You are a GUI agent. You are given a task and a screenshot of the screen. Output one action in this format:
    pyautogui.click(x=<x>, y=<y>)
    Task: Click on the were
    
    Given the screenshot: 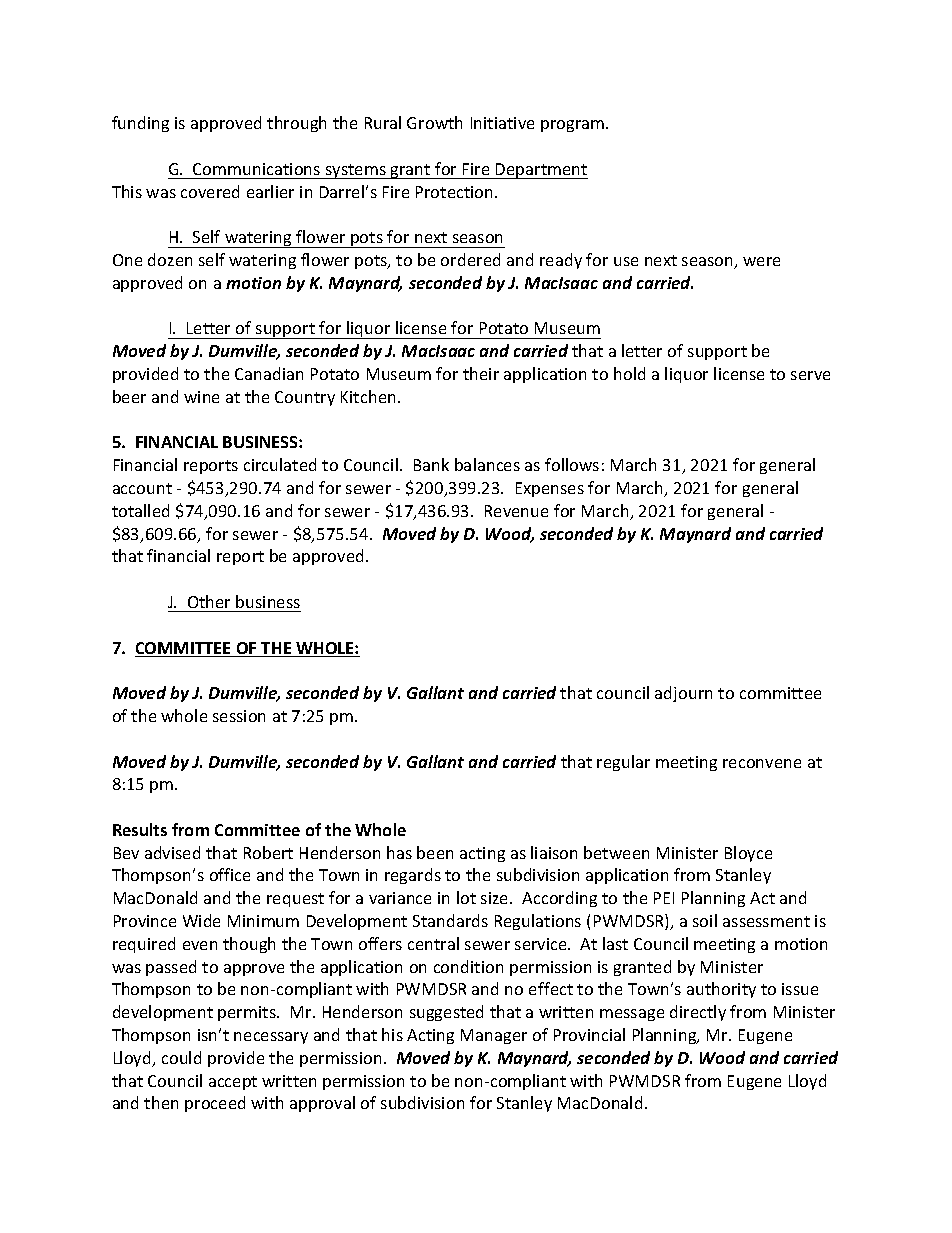 What is the action you would take?
    pyautogui.click(x=761, y=261)
